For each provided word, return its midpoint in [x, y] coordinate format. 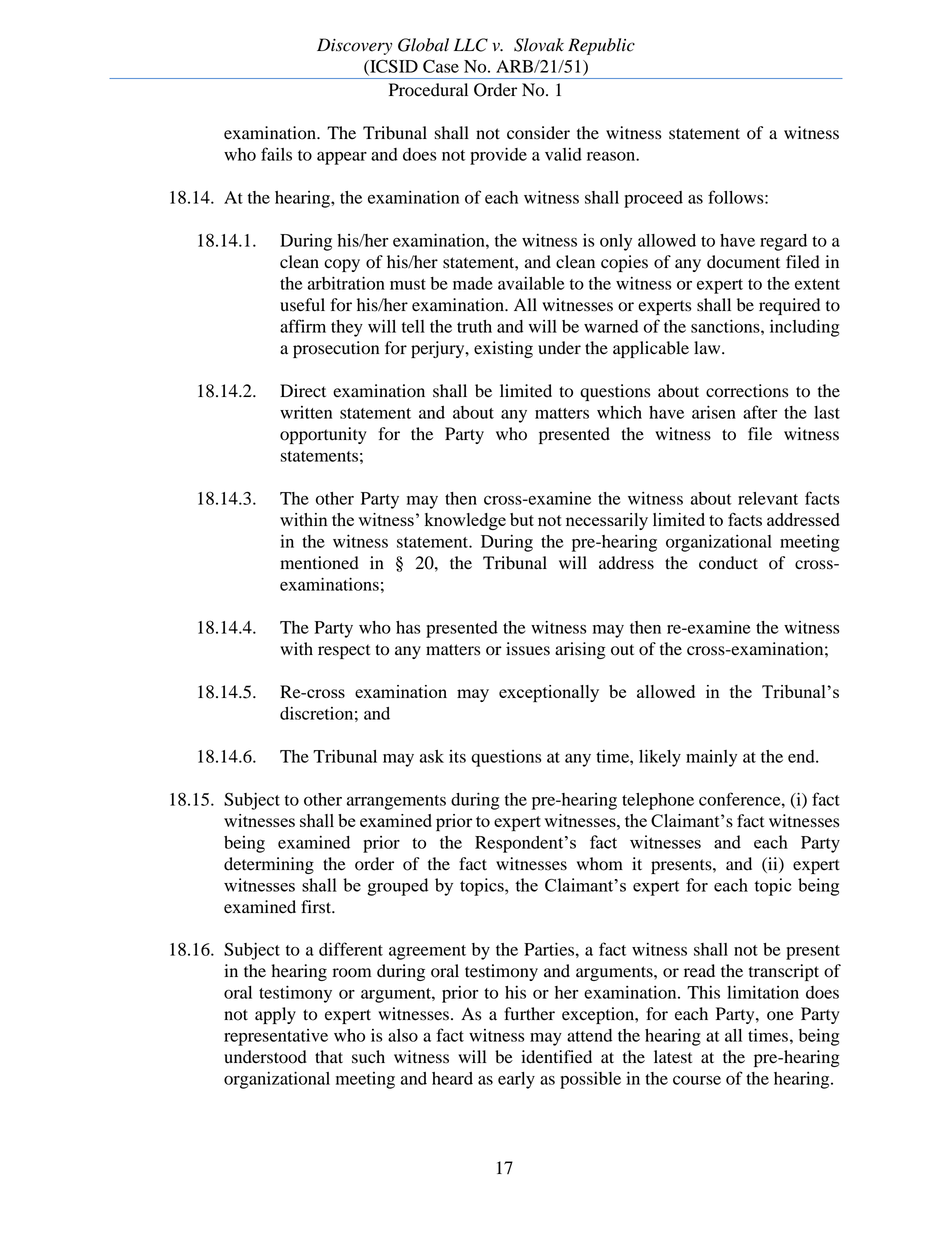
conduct [728, 563]
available [531, 283]
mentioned [319, 563]
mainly [711, 758]
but [522, 519]
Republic [601, 46]
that [329, 1056]
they [347, 328]
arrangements [396, 802]
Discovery [354, 46]
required [789, 306]
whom [600, 864]
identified [556, 1057]
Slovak [539, 45]
